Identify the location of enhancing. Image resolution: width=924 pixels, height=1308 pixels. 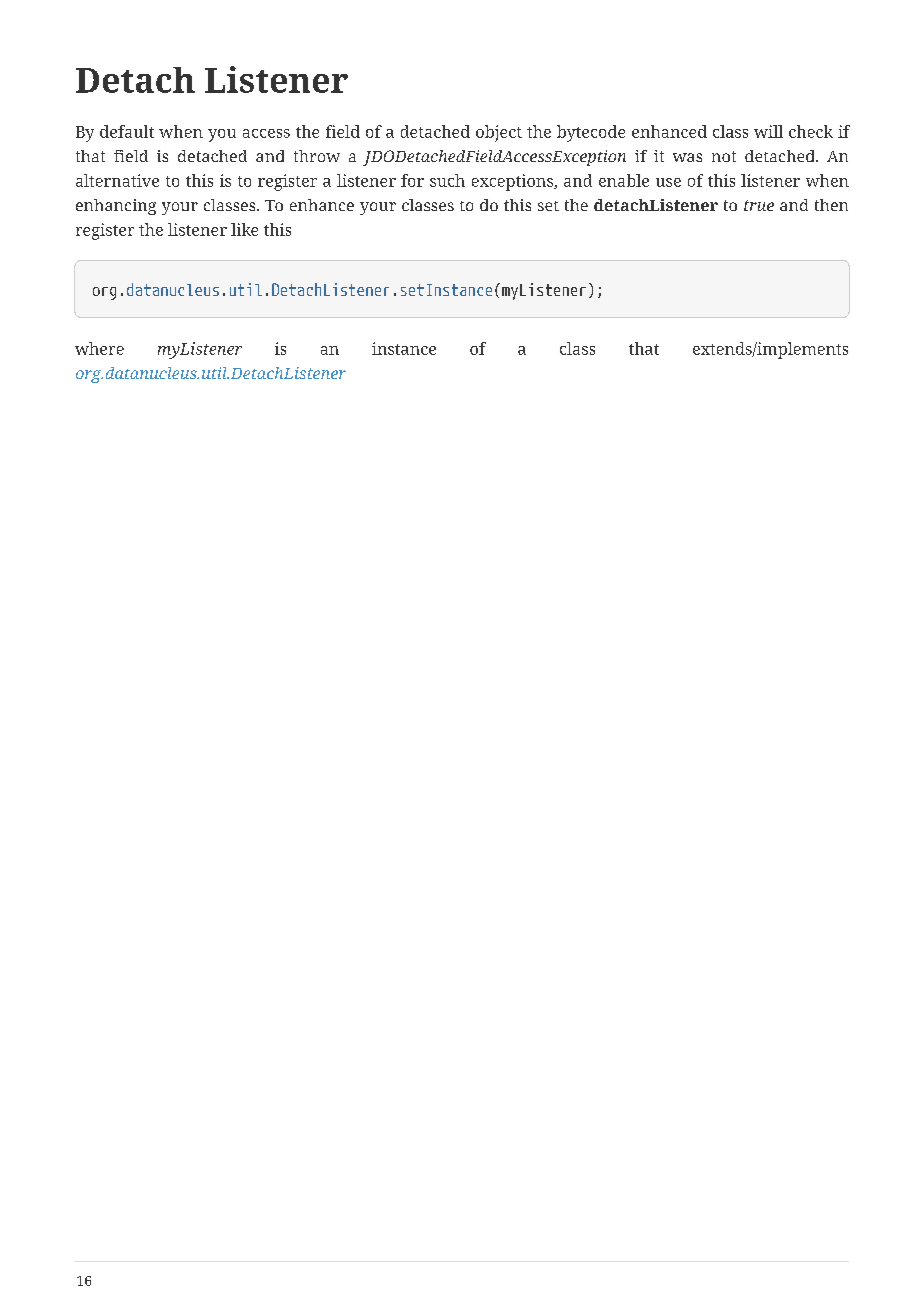
(116, 207).
